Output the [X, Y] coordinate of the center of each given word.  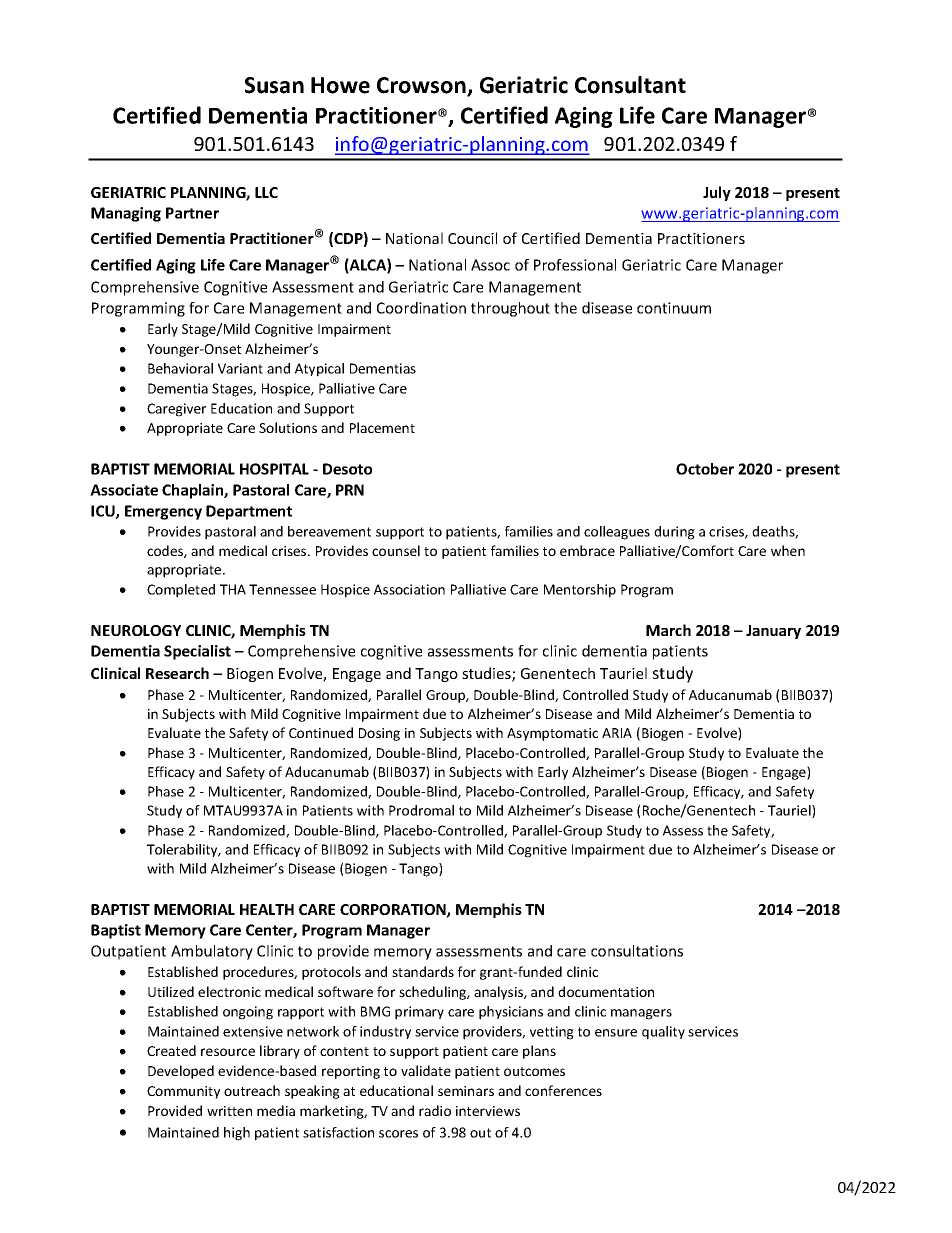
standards [423, 971]
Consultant [630, 85]
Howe [340, 85]
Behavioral [180, 368]
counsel [396, 550]
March [668, 630]
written [229, 1111]
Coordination [421, 308]
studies [487, 674]
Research [177, 673]
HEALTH [267, 909]
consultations [637, 951]
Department [249, 512]
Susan [274, 85]
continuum [674, 308]
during [674, 533]
